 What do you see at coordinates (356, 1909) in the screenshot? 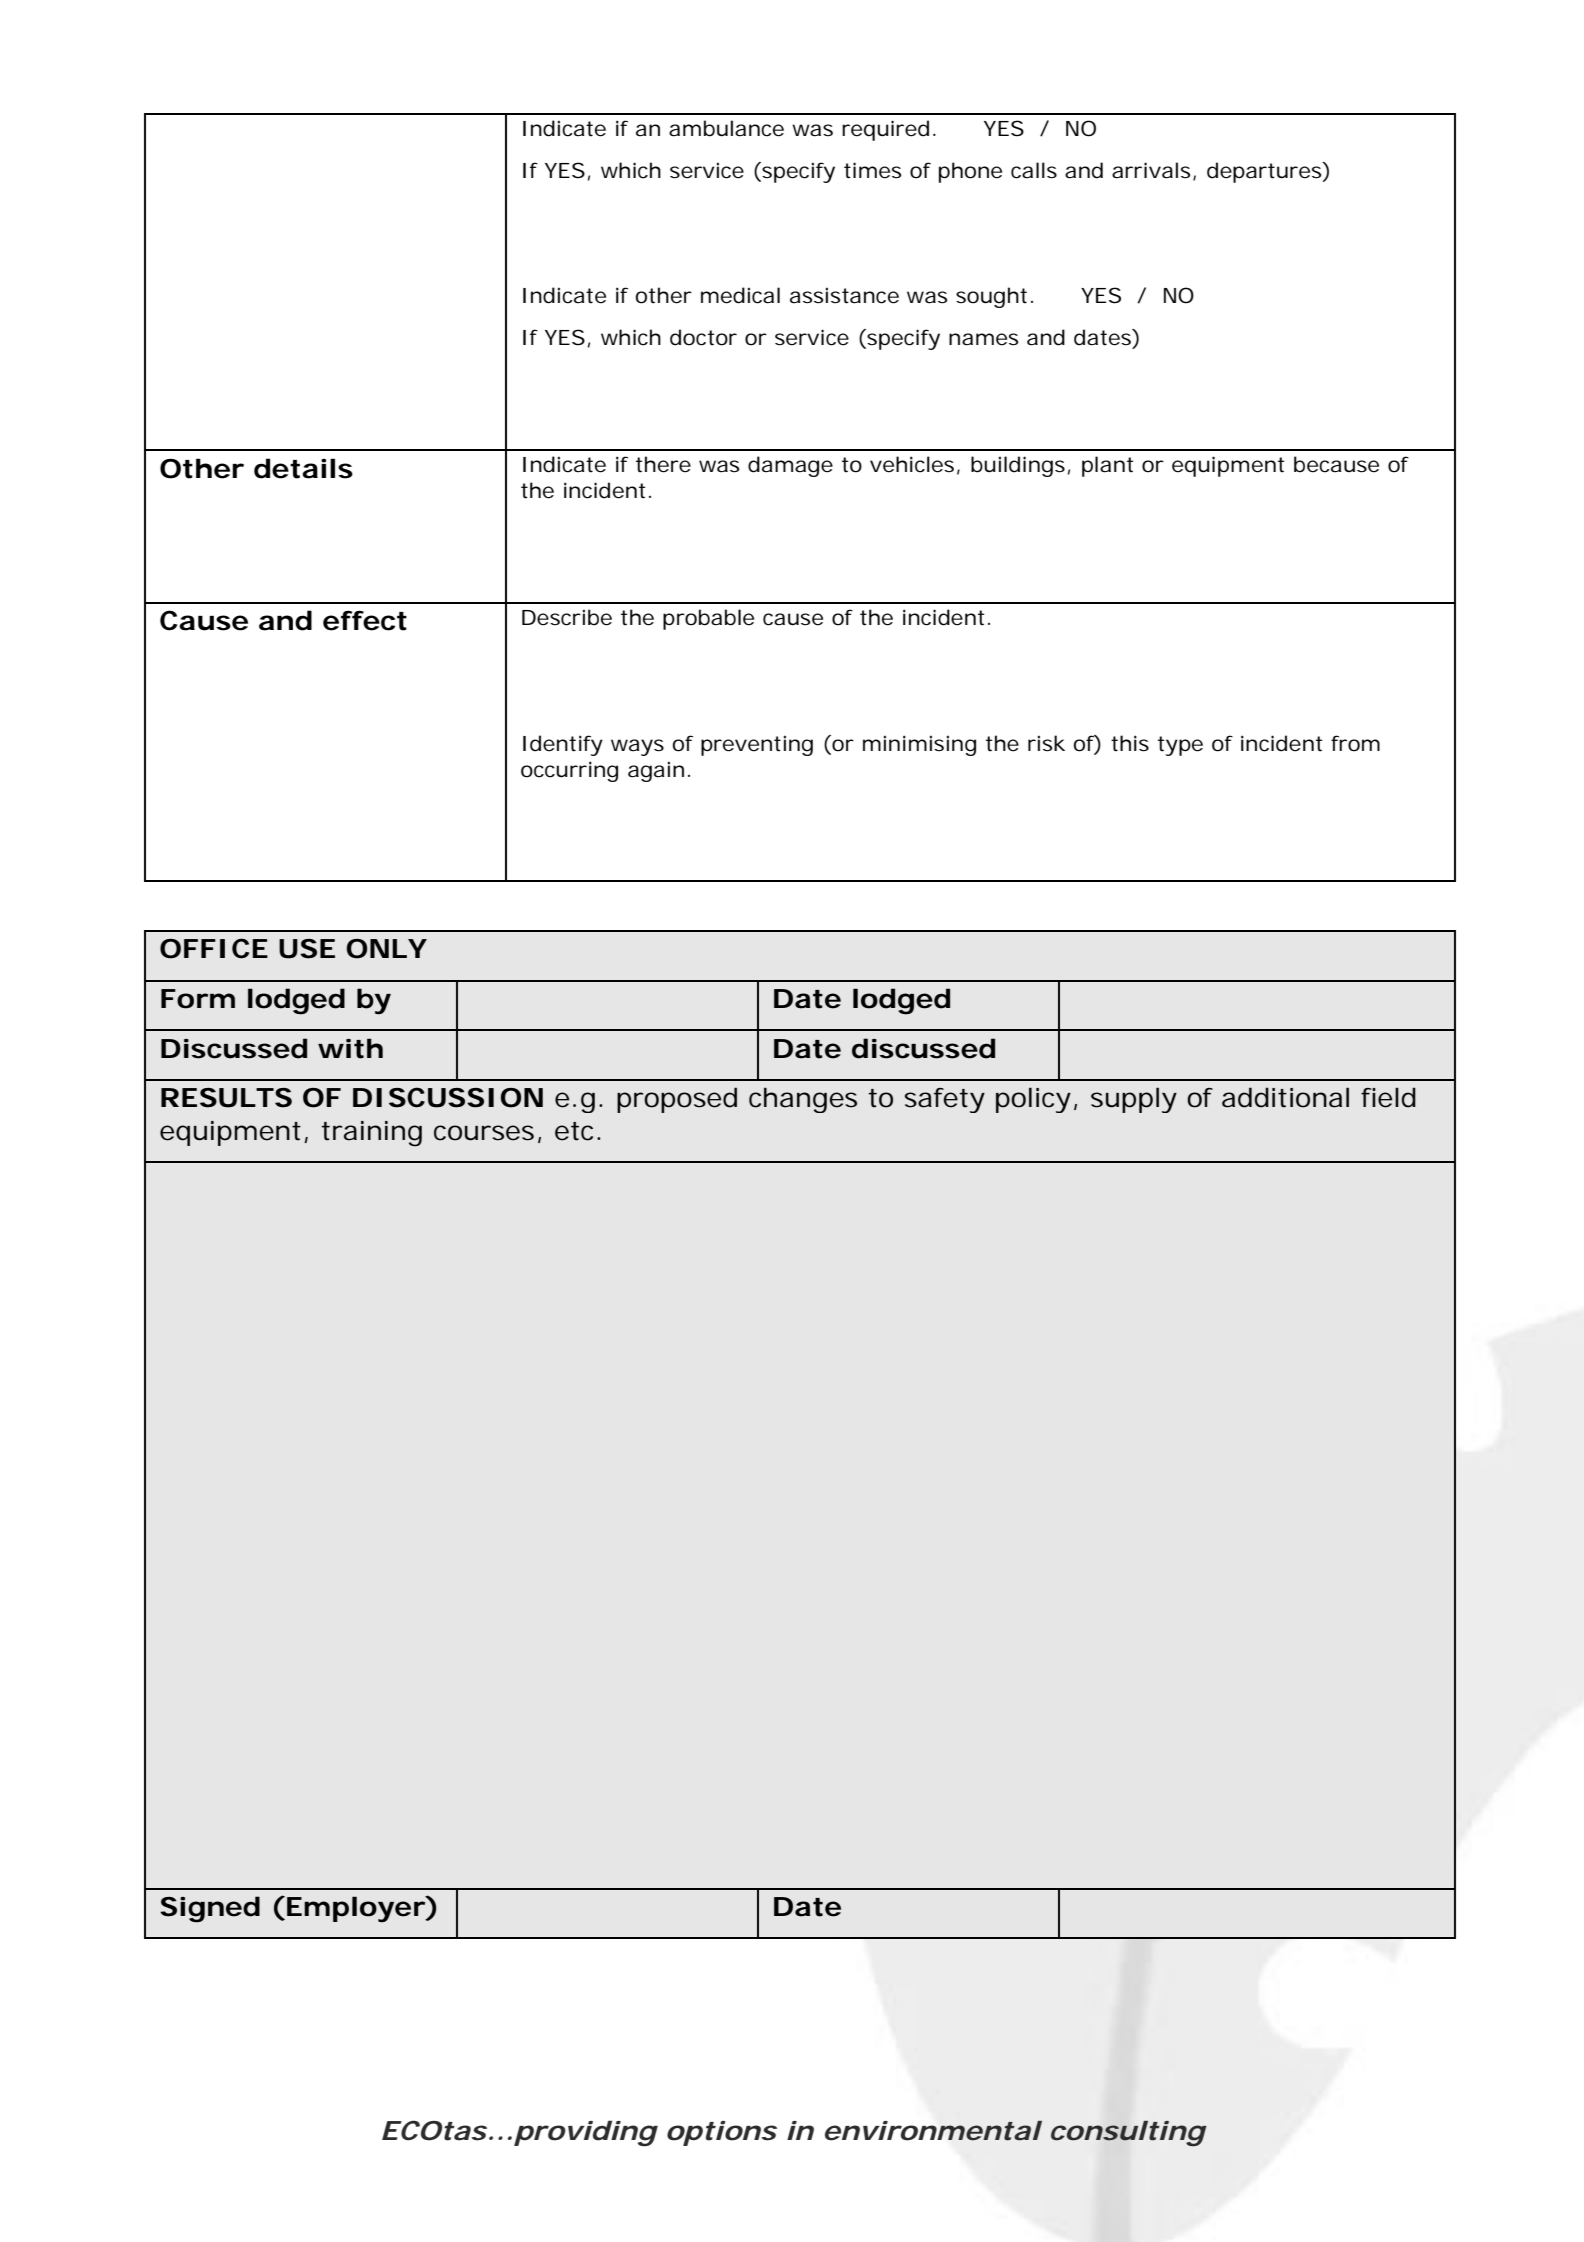
I see `Employer` at bounding box center [356, 1909].
